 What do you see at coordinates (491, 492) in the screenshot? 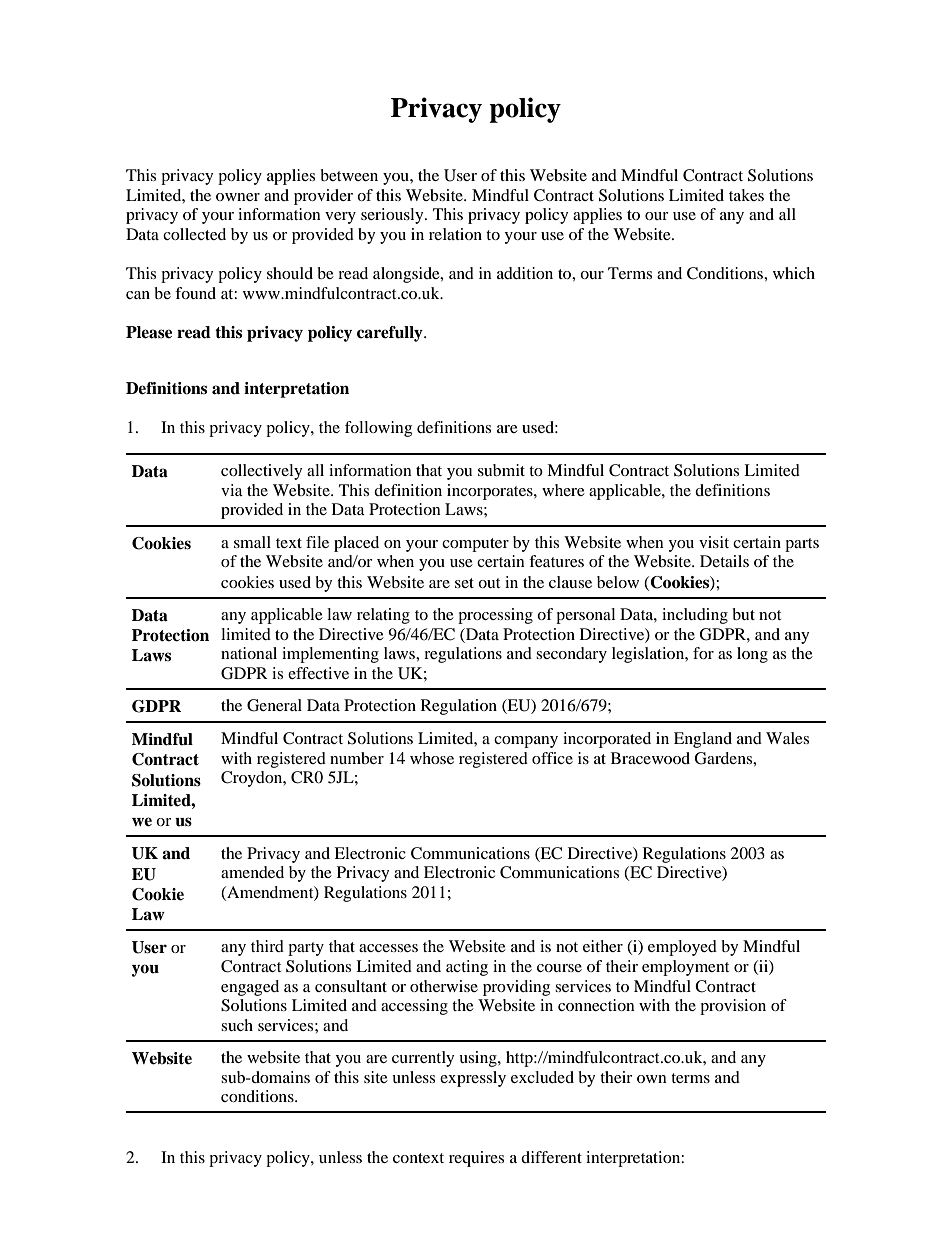
I see `incorporates` at bounding box center [491, 492].
